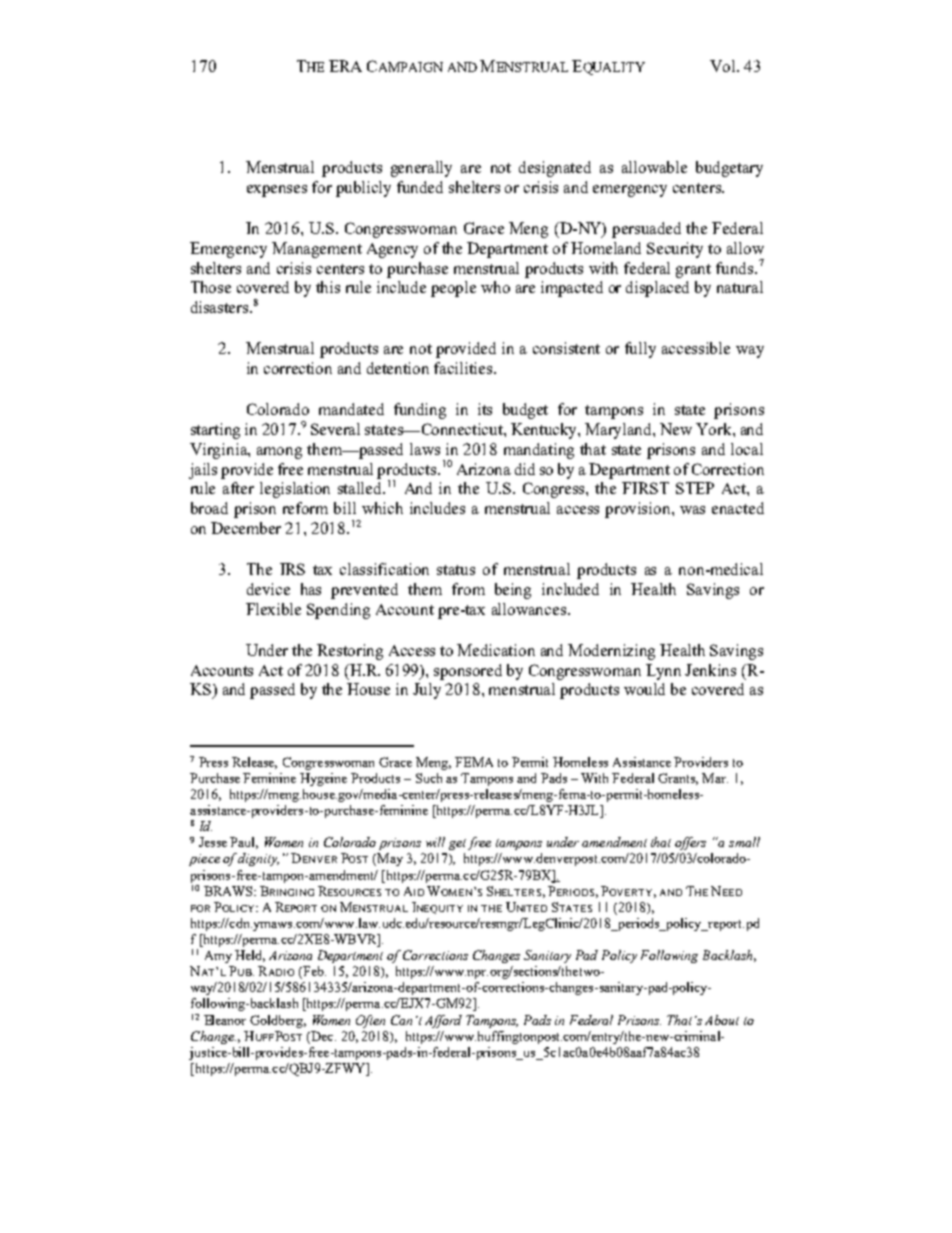 This image has width=952, height=1233. I want to click on Goldberg, so click(278, 1021).
